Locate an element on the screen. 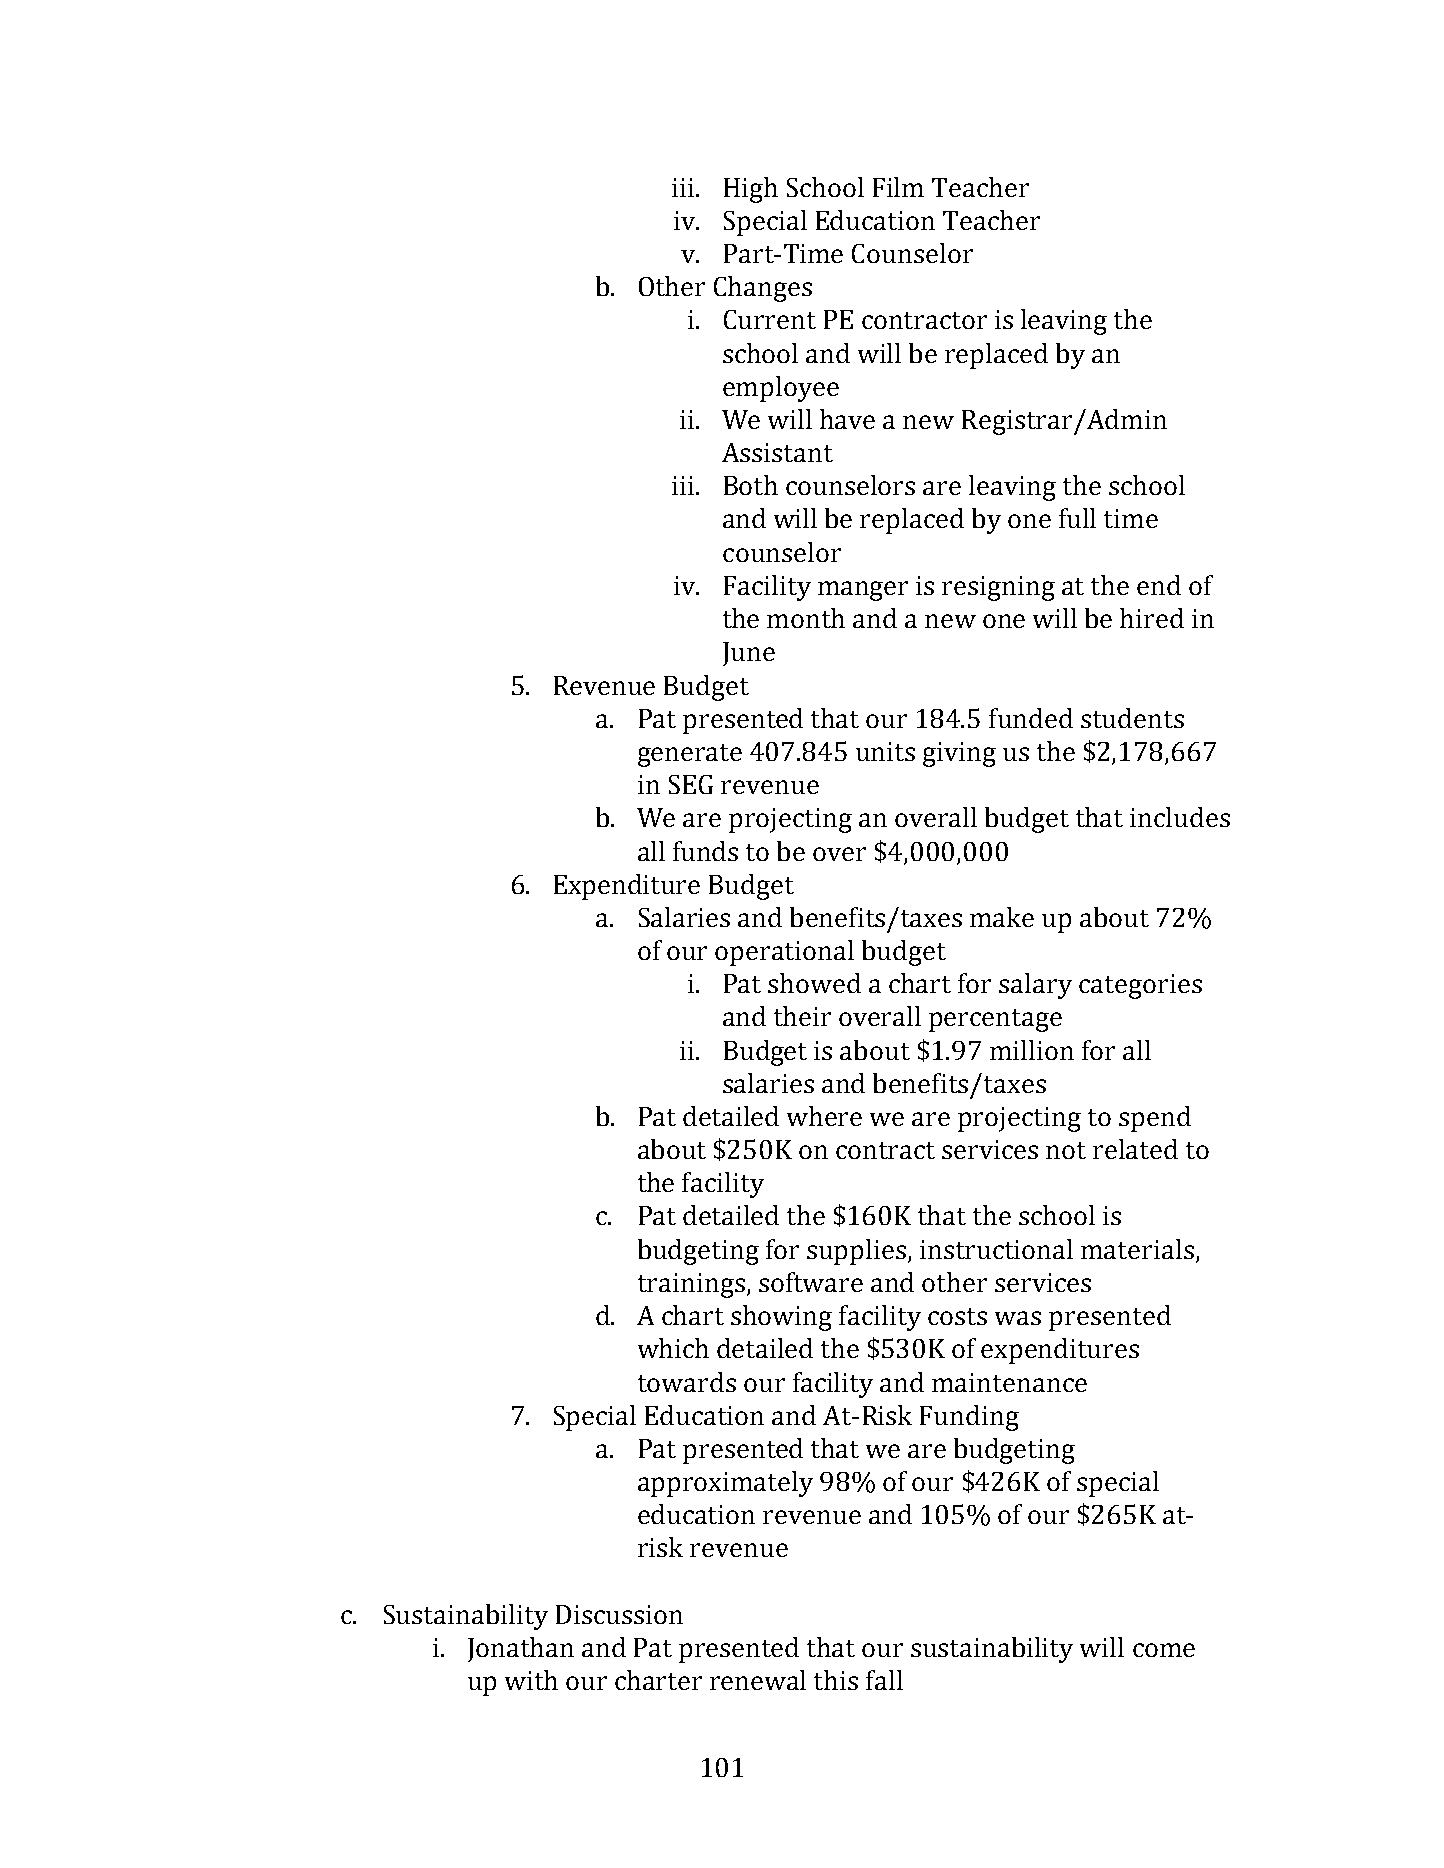 The image size is (1444, 1868). students is located at coordinates (1132, 718).
